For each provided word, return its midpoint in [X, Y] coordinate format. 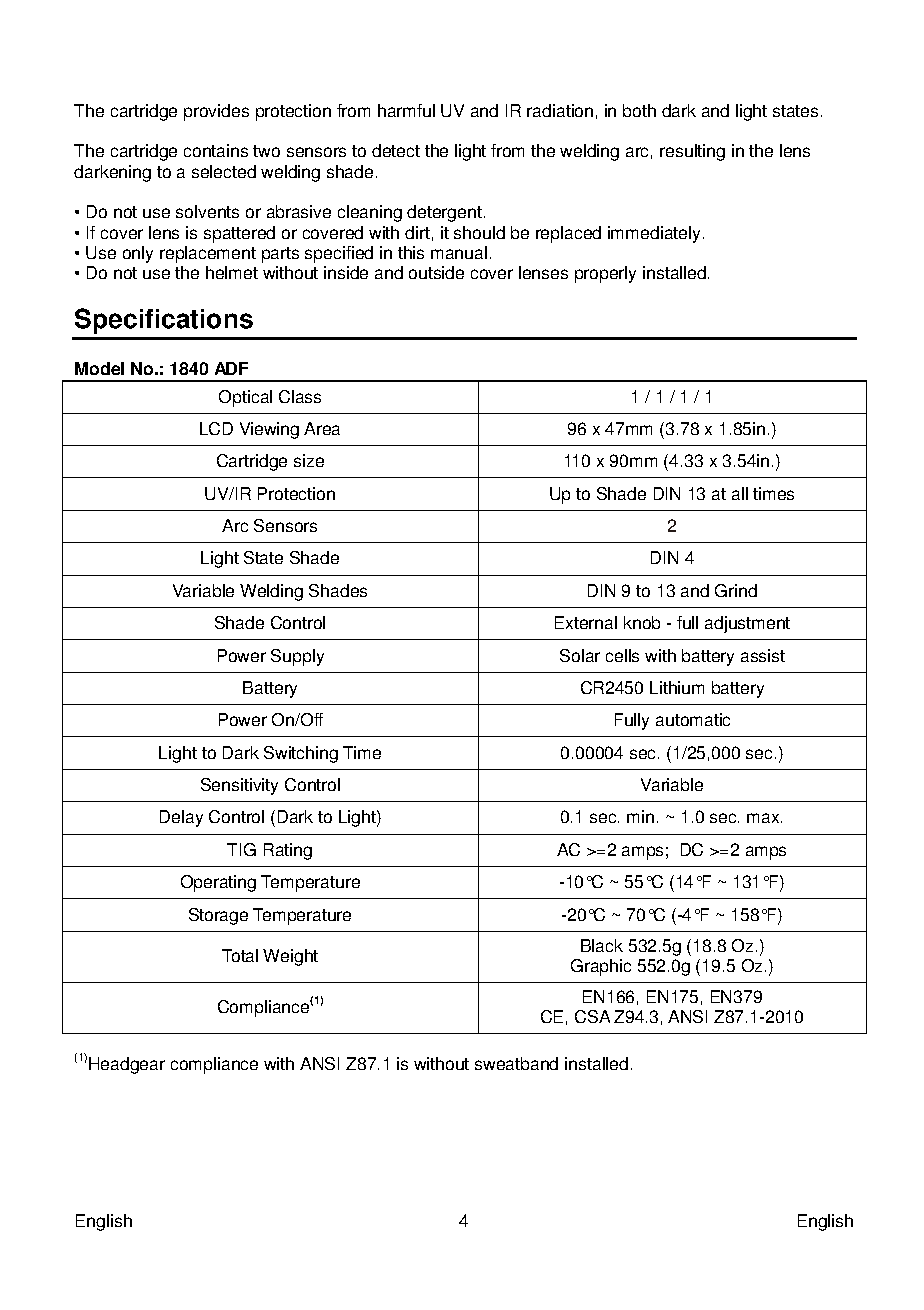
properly [605, 274]
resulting [692, 152]
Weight [290, 957]
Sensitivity [239, 786]
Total [240, 955]
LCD [216, 428]
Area [322, 428]
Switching [301, 754]
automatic [693, 719]
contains [216, 150]
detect [396, 150]
